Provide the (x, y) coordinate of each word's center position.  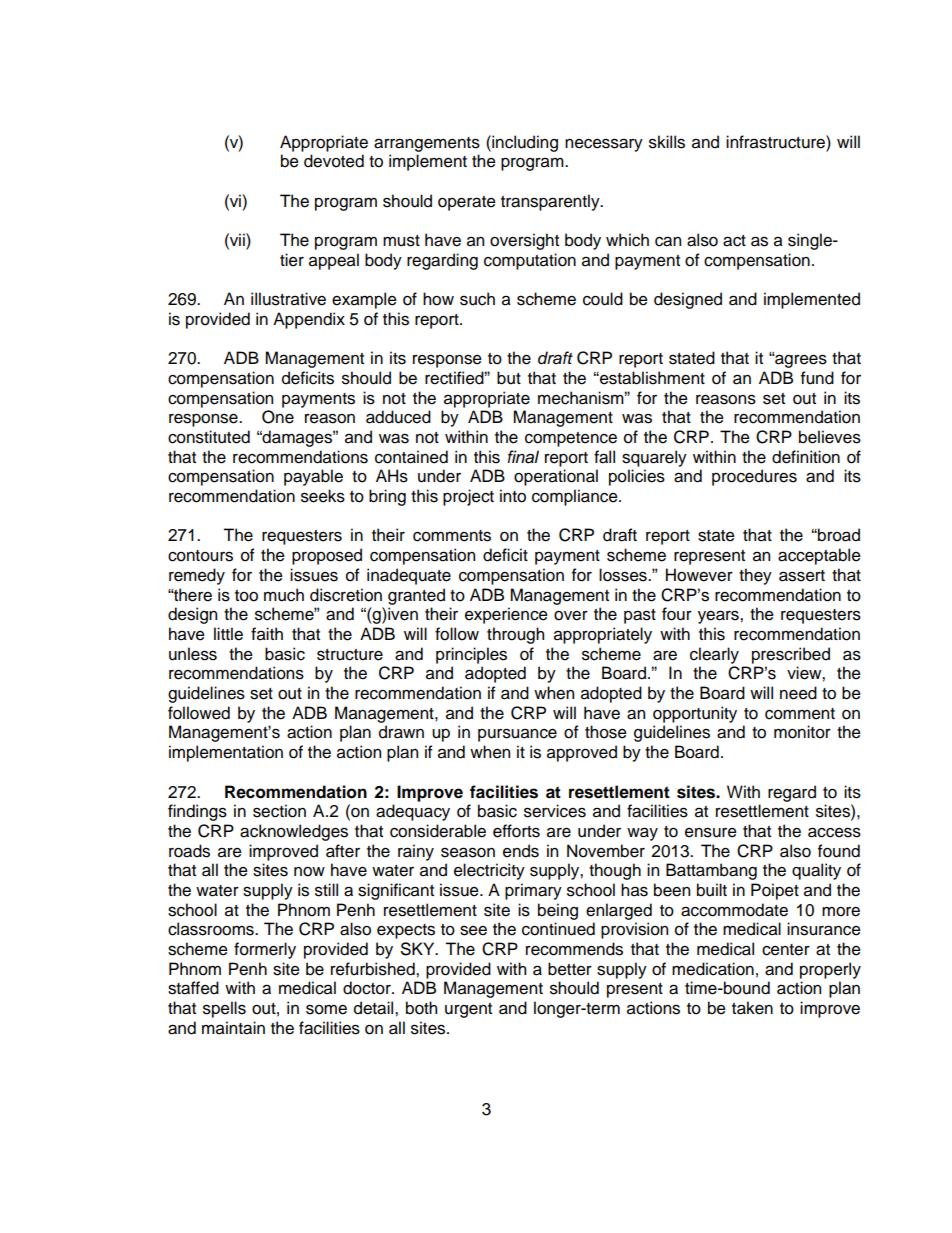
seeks (323, 496)
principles (471, 655)
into (513, 496)
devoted (334, 161)
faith (267, 634)
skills (667, 142)
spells (224, 1009)
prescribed (791, 655)
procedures (754, 477)
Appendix (309, 320)
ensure (711, 832)
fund (817, 378)
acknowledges (294, 832)
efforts (516, 831)
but (509, 378)
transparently (551, 202)
